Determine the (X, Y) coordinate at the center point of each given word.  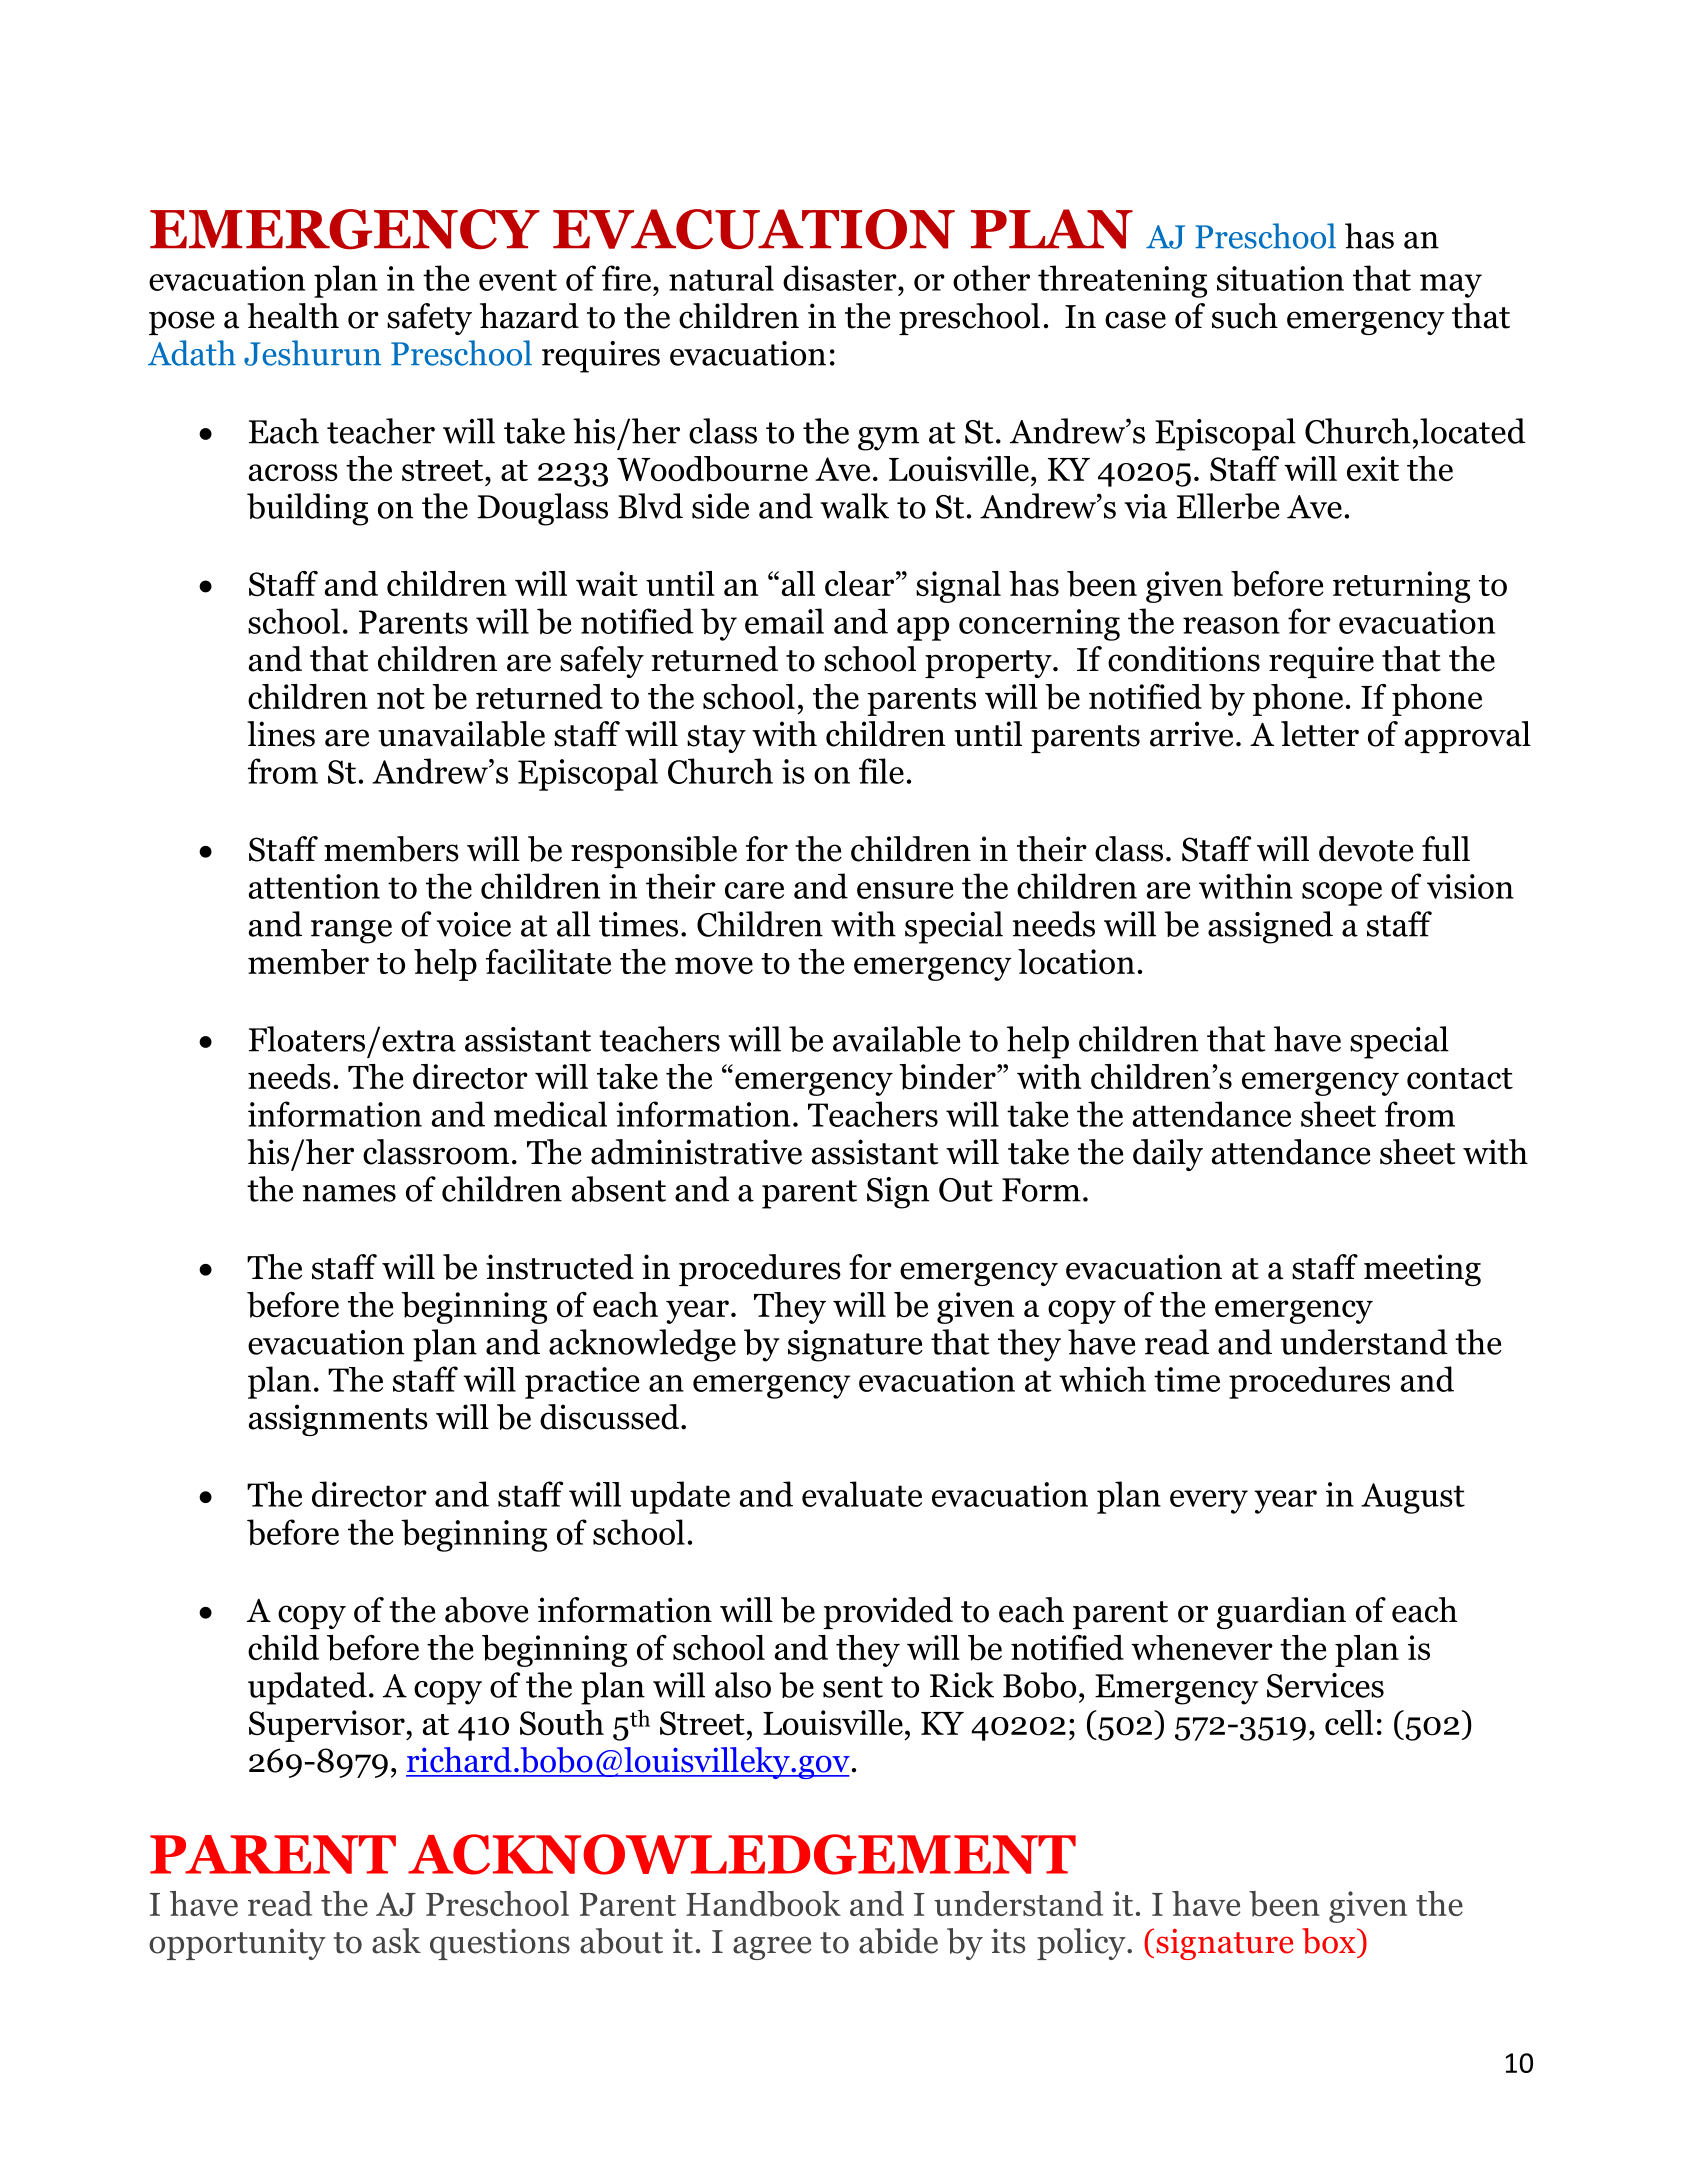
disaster (841, 278)
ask (396, 1941)
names (349, 1193)
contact (1460, 1079)
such (1245, 316)
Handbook (763, 1904)
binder (948, 1077)
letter (1320, 734)
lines (281, 734)
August (1413, 1498)
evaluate (862, 1494)
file (881, 771)
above (487, 1610)
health (293, 316)
